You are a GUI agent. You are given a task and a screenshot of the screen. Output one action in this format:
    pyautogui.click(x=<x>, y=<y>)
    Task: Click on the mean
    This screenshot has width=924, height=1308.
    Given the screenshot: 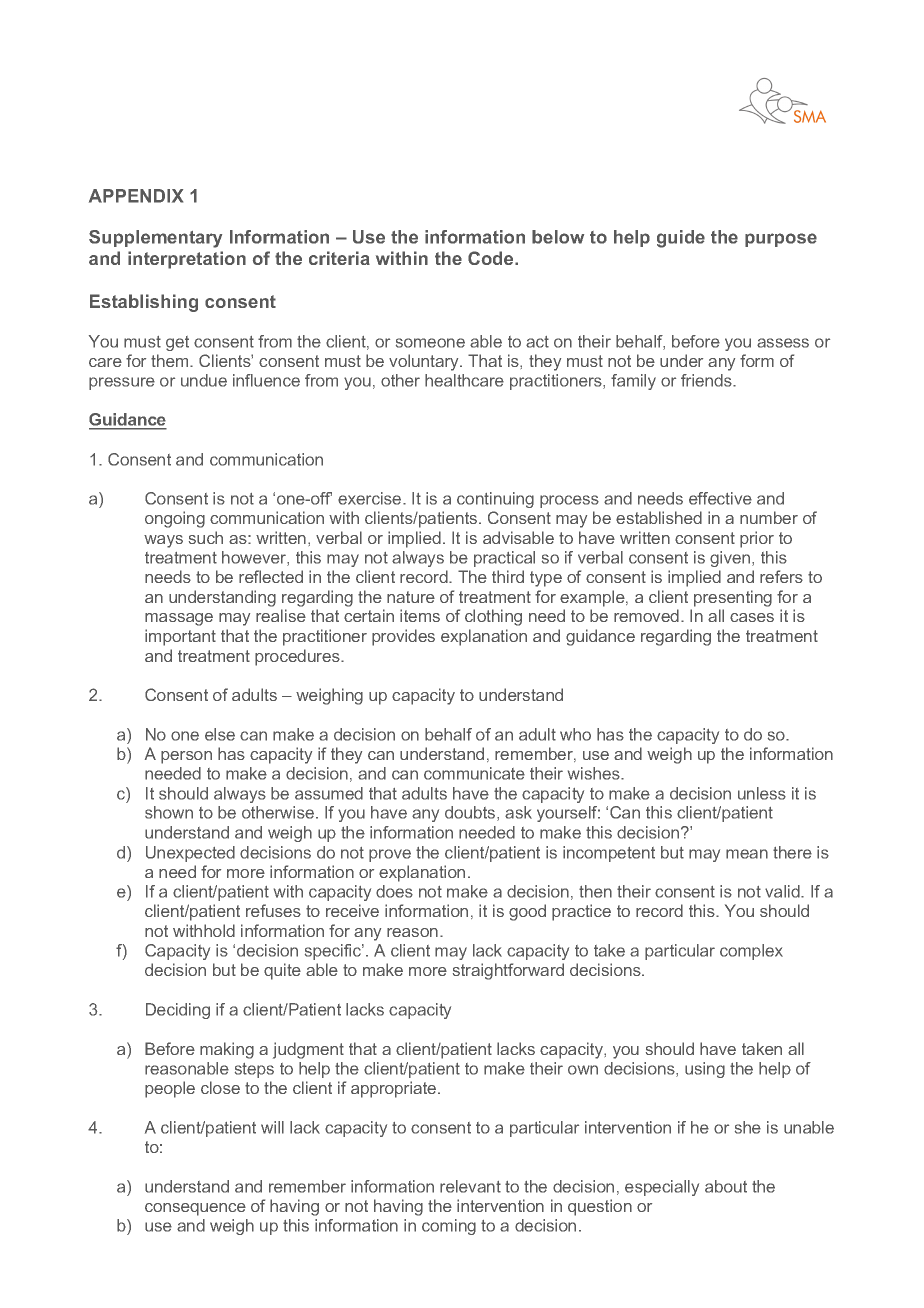 What is the action you would take?
    pyautogui.click(x=747, y=854)
